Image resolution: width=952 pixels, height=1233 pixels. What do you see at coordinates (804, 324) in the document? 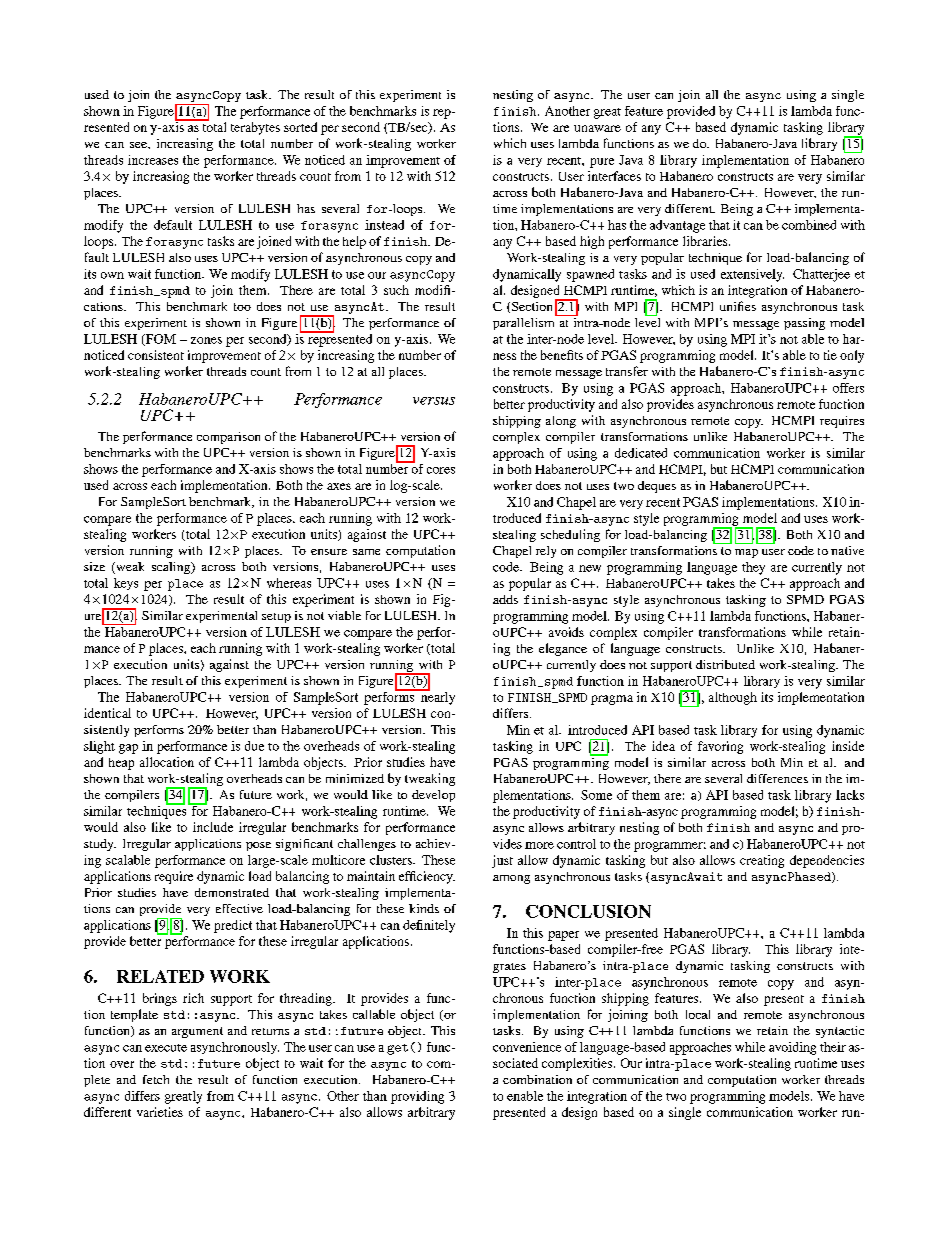
I see `passing` at bounding box center [804, 324].
